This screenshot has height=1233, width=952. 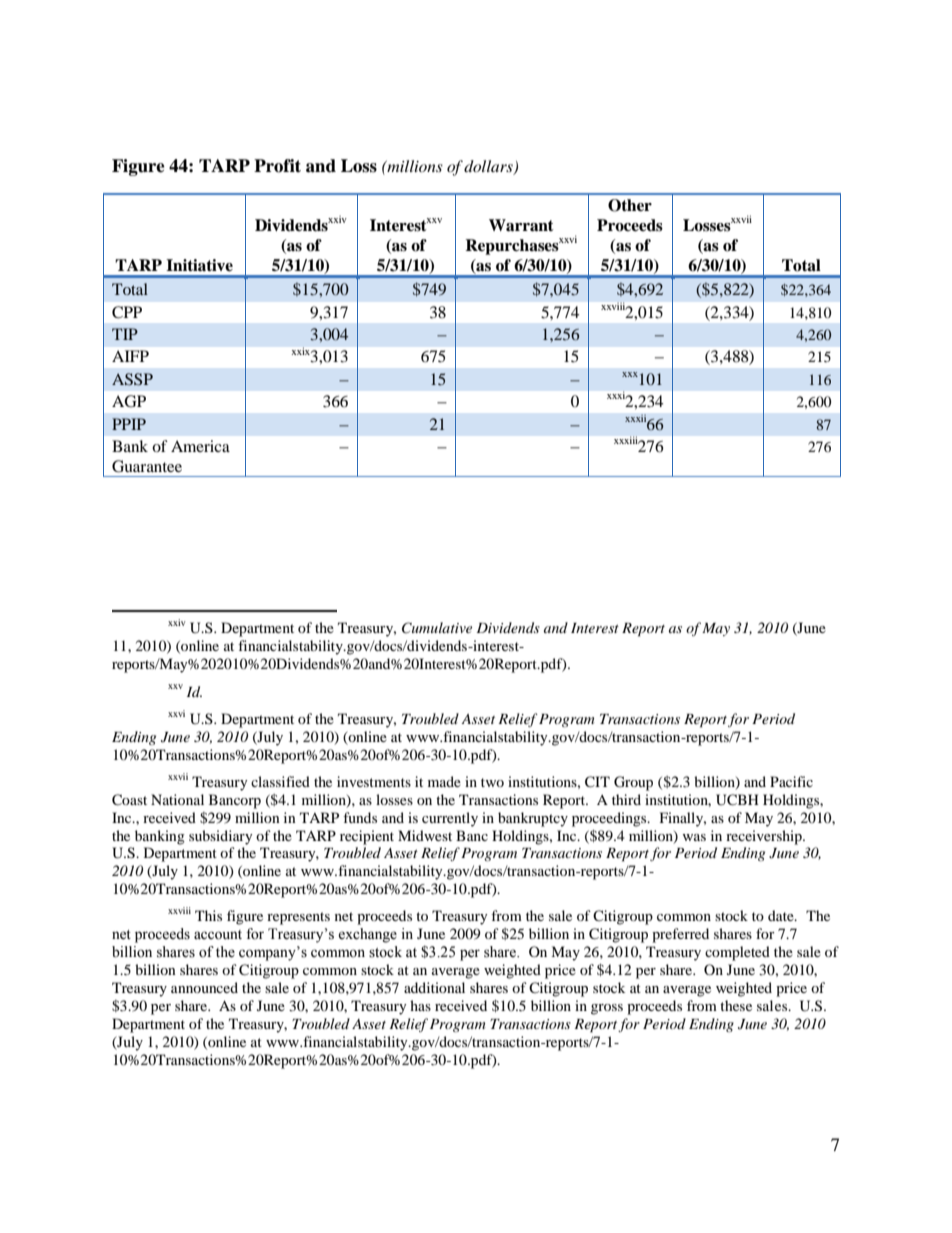 I want to click on announced, so click(x=204, y=987).
